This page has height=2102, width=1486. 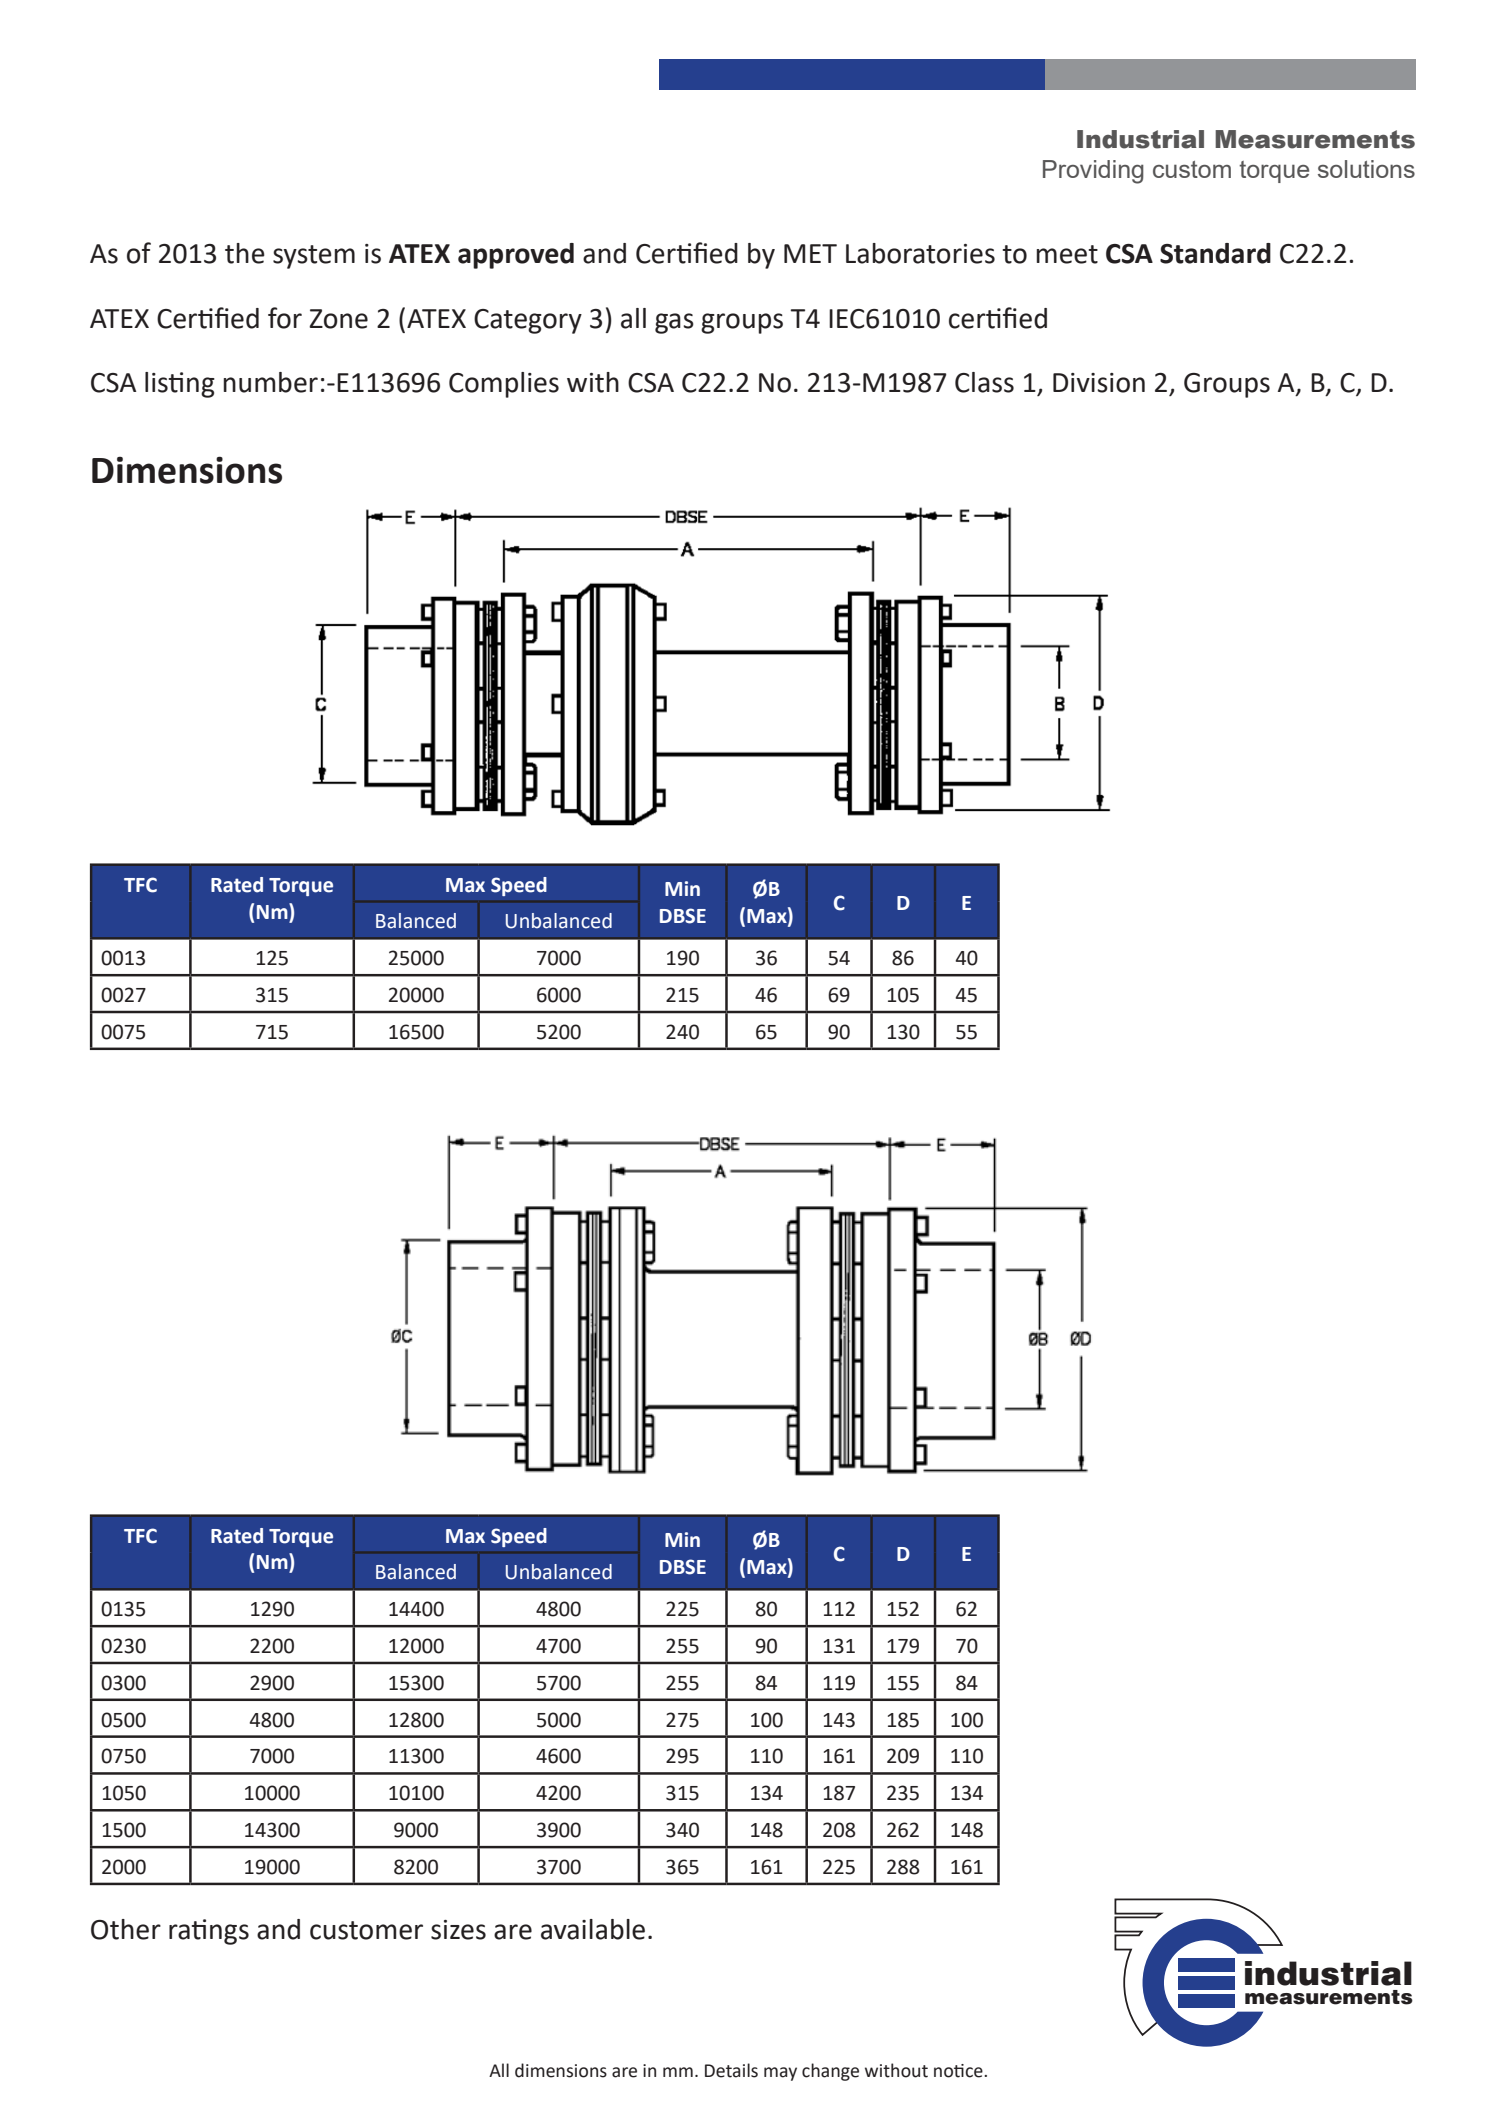 What do you see at coordinates (126, 1929) in the page?
I see `Other` at bounding box center [126, 1929].
